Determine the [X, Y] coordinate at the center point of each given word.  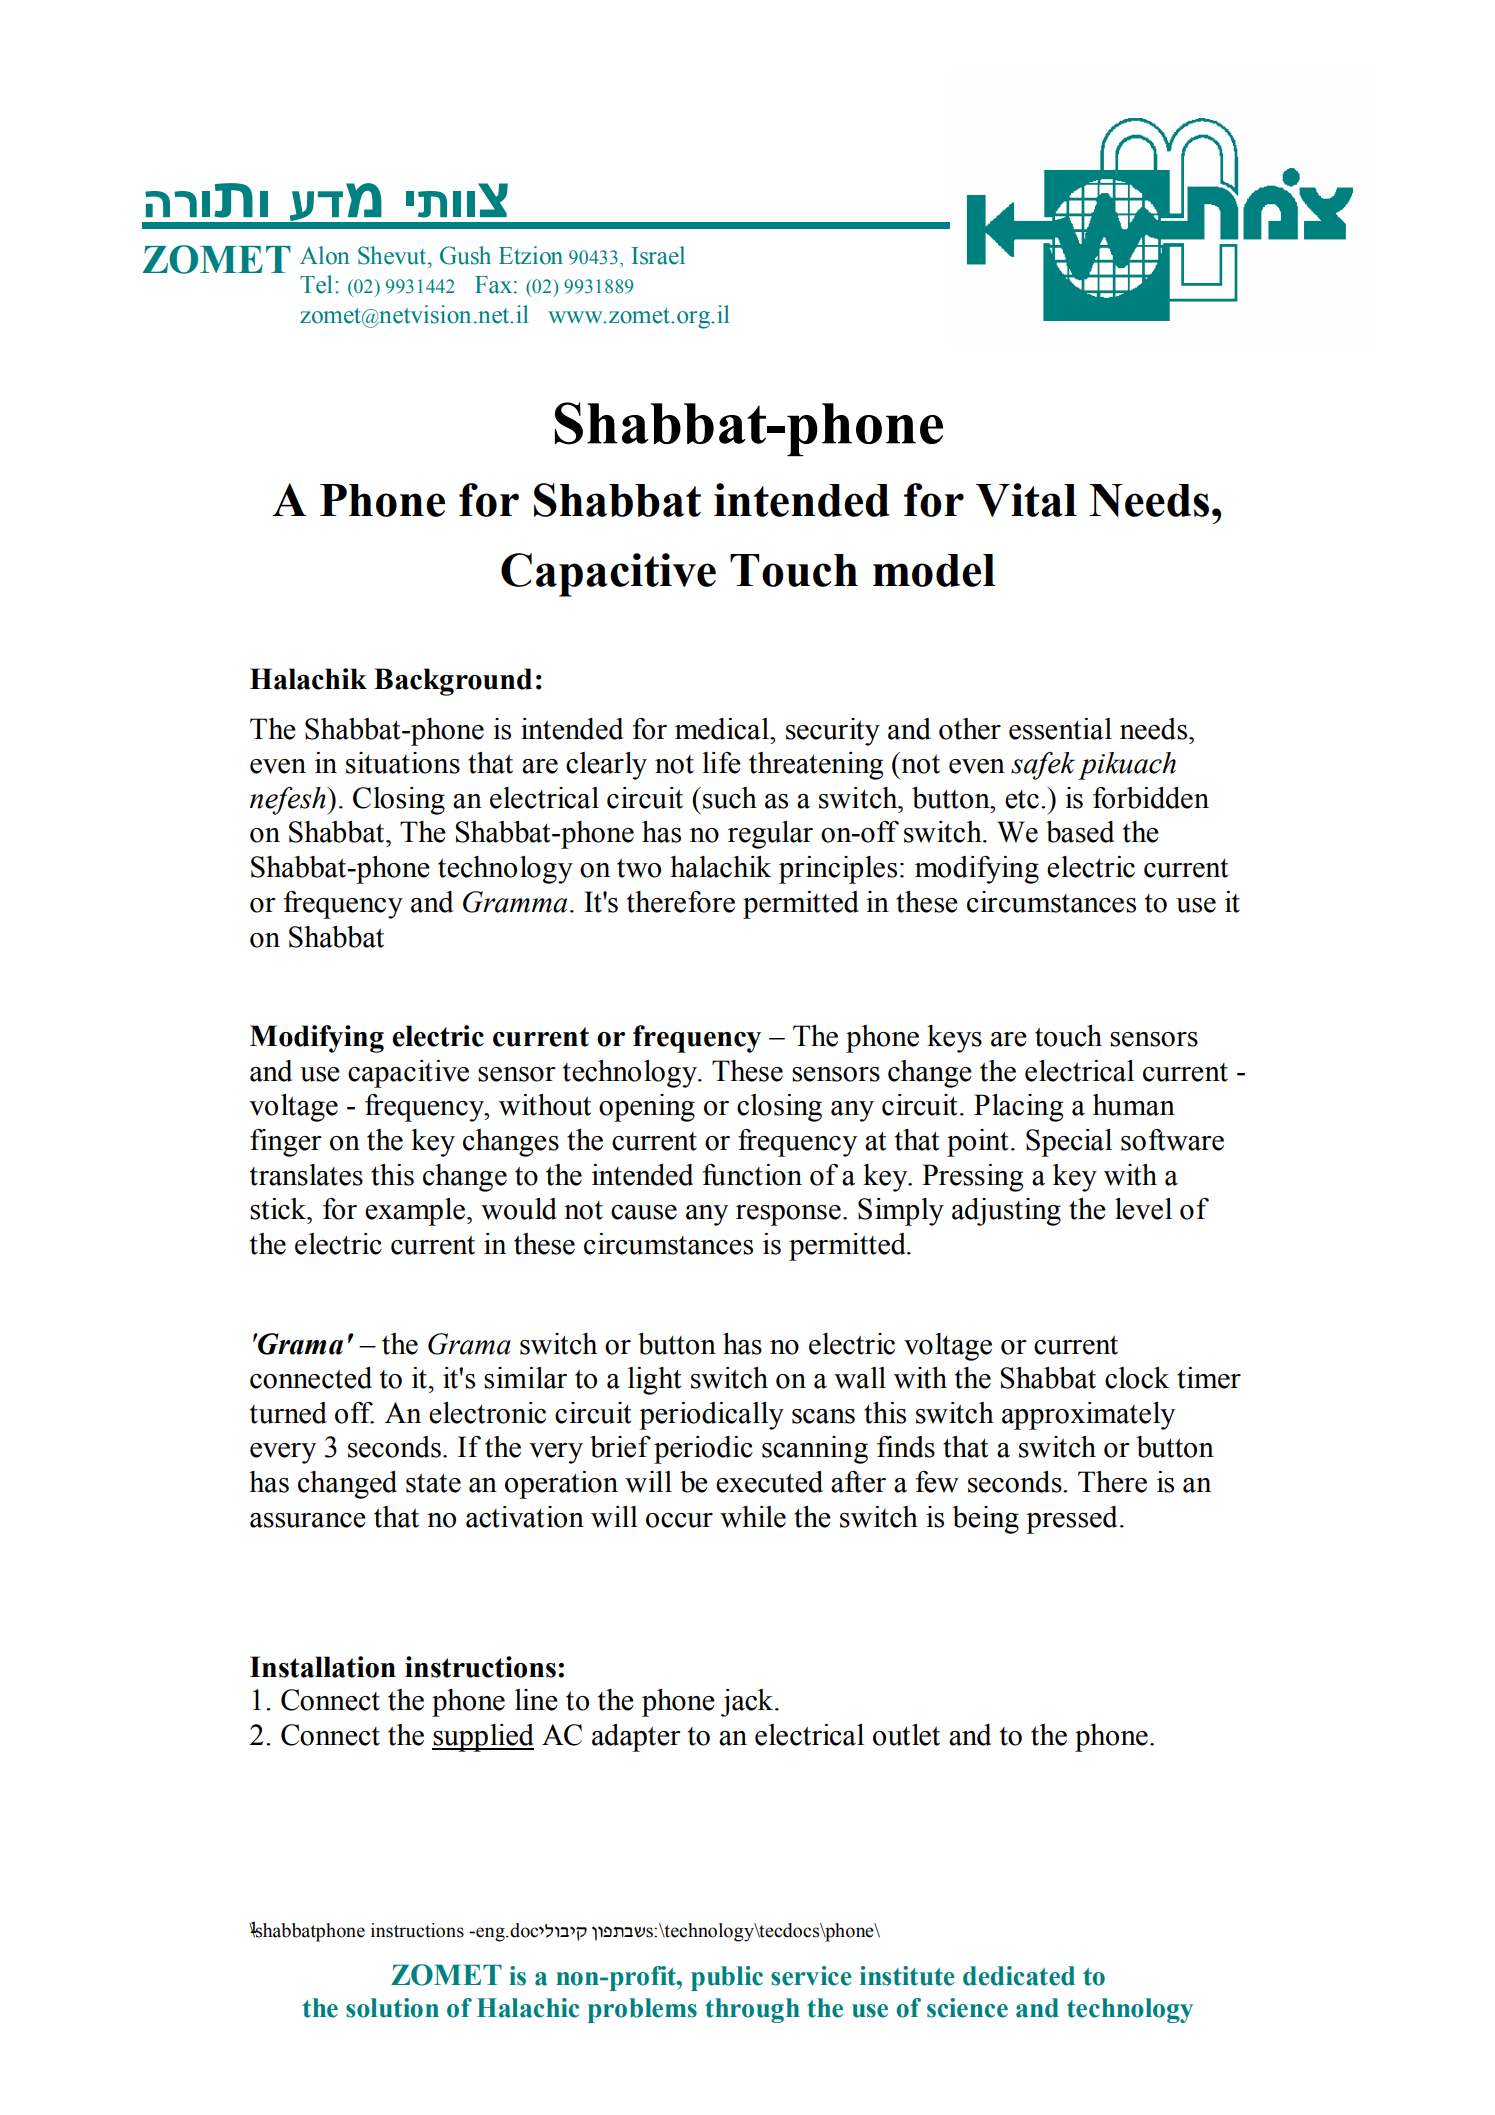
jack [748, 1703]
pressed [1071, 1520]
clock [1137, 1378]
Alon [325, 255]
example [415, 1212]
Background [453, 682]
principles [838, 870]
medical [723, 729]
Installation [323, 1667]
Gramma [515, 902]
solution [392, 2008]
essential [1060, 729]
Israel [658, 255]
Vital [1026, 500]
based [1080, 832]
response [788, 1215]
